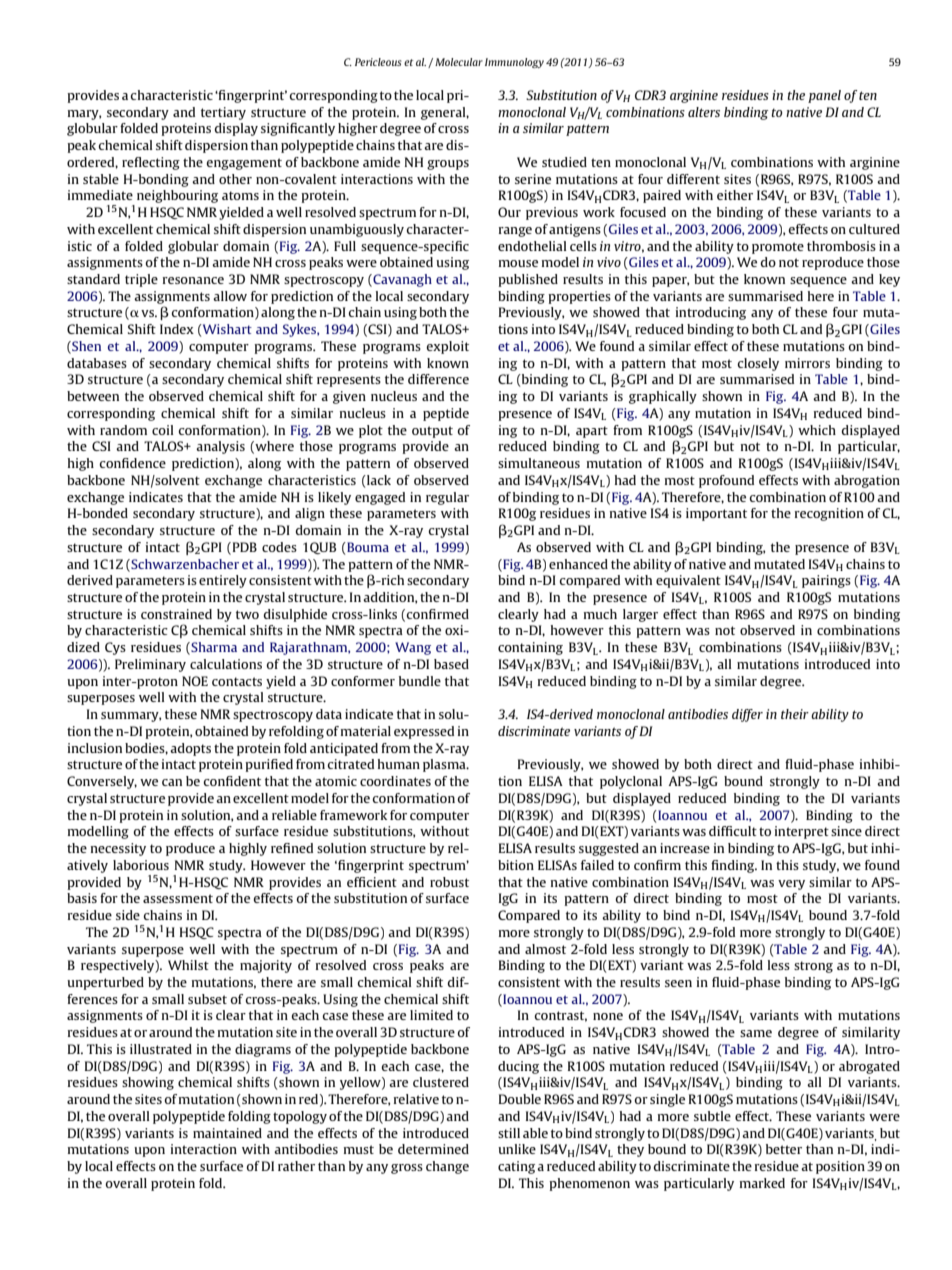 This screenshot has width=952, height=1270. What do you see at coordinates (449, 882) in the screenshot?
I see `robust` at bounding box center [449, 882].
